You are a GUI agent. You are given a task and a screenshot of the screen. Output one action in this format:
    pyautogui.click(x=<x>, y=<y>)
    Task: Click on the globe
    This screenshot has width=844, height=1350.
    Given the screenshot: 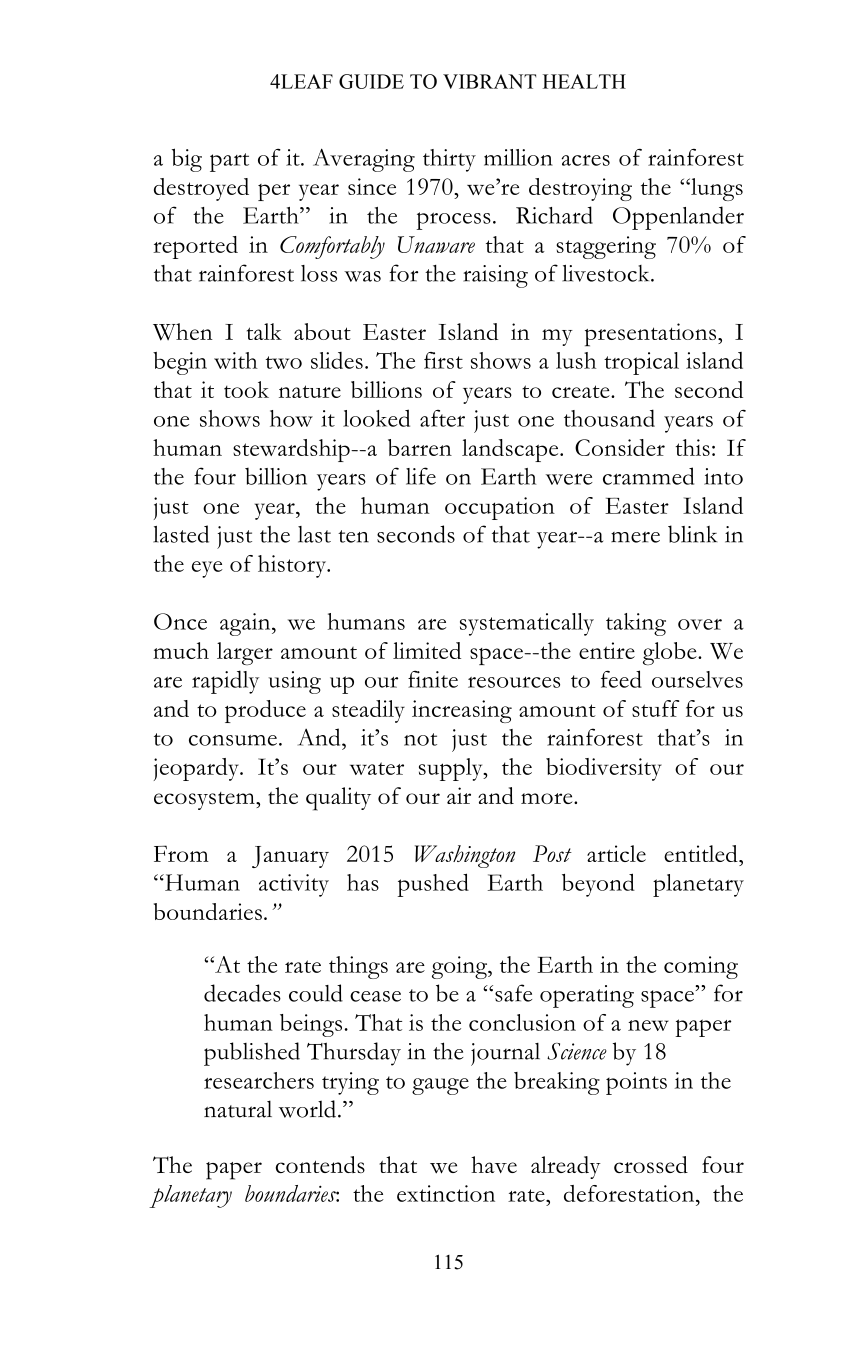 What is the action you would take?
    pyautogui.click(x=671, y=653)
